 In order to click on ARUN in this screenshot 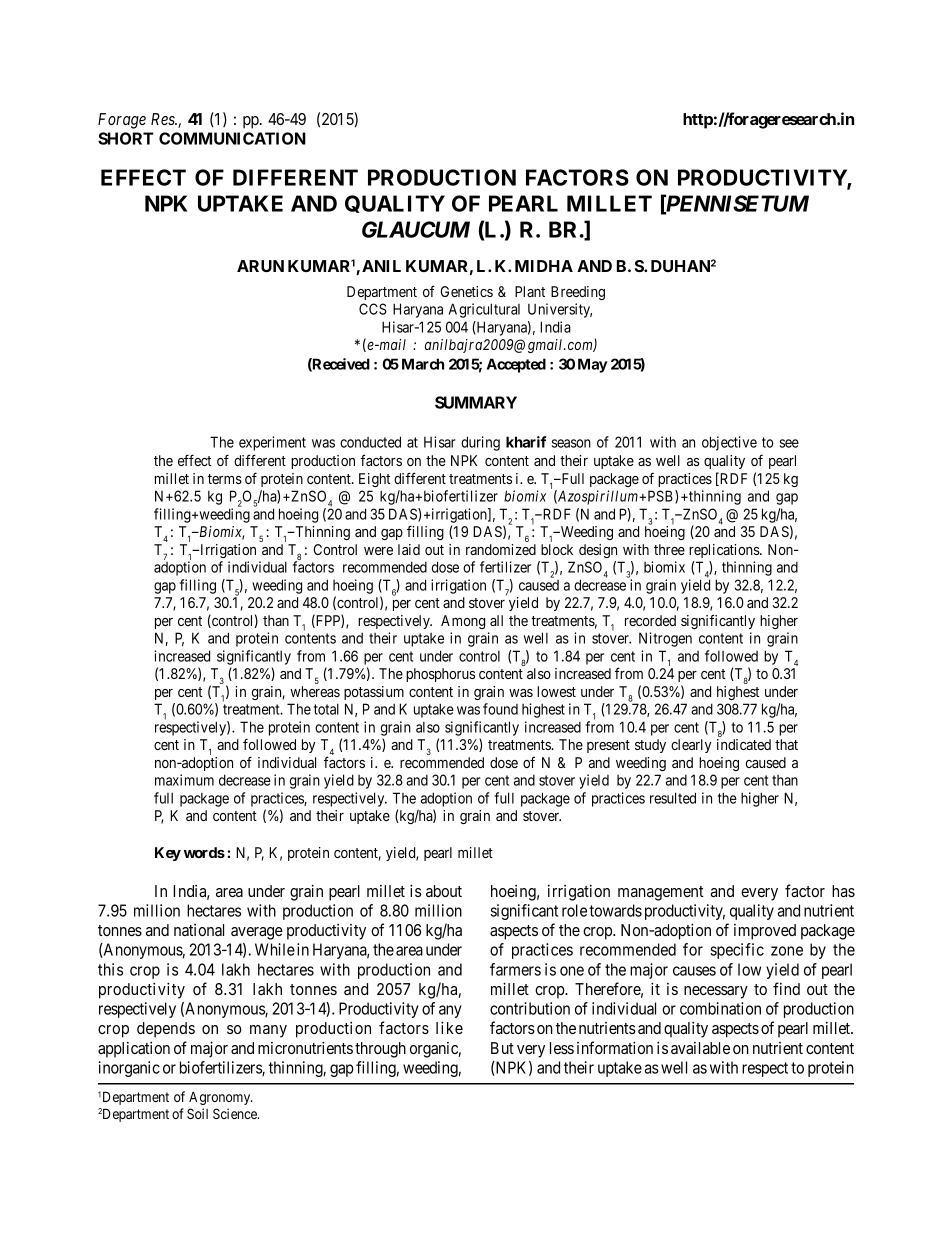, I will do `click(260, 266)`.
